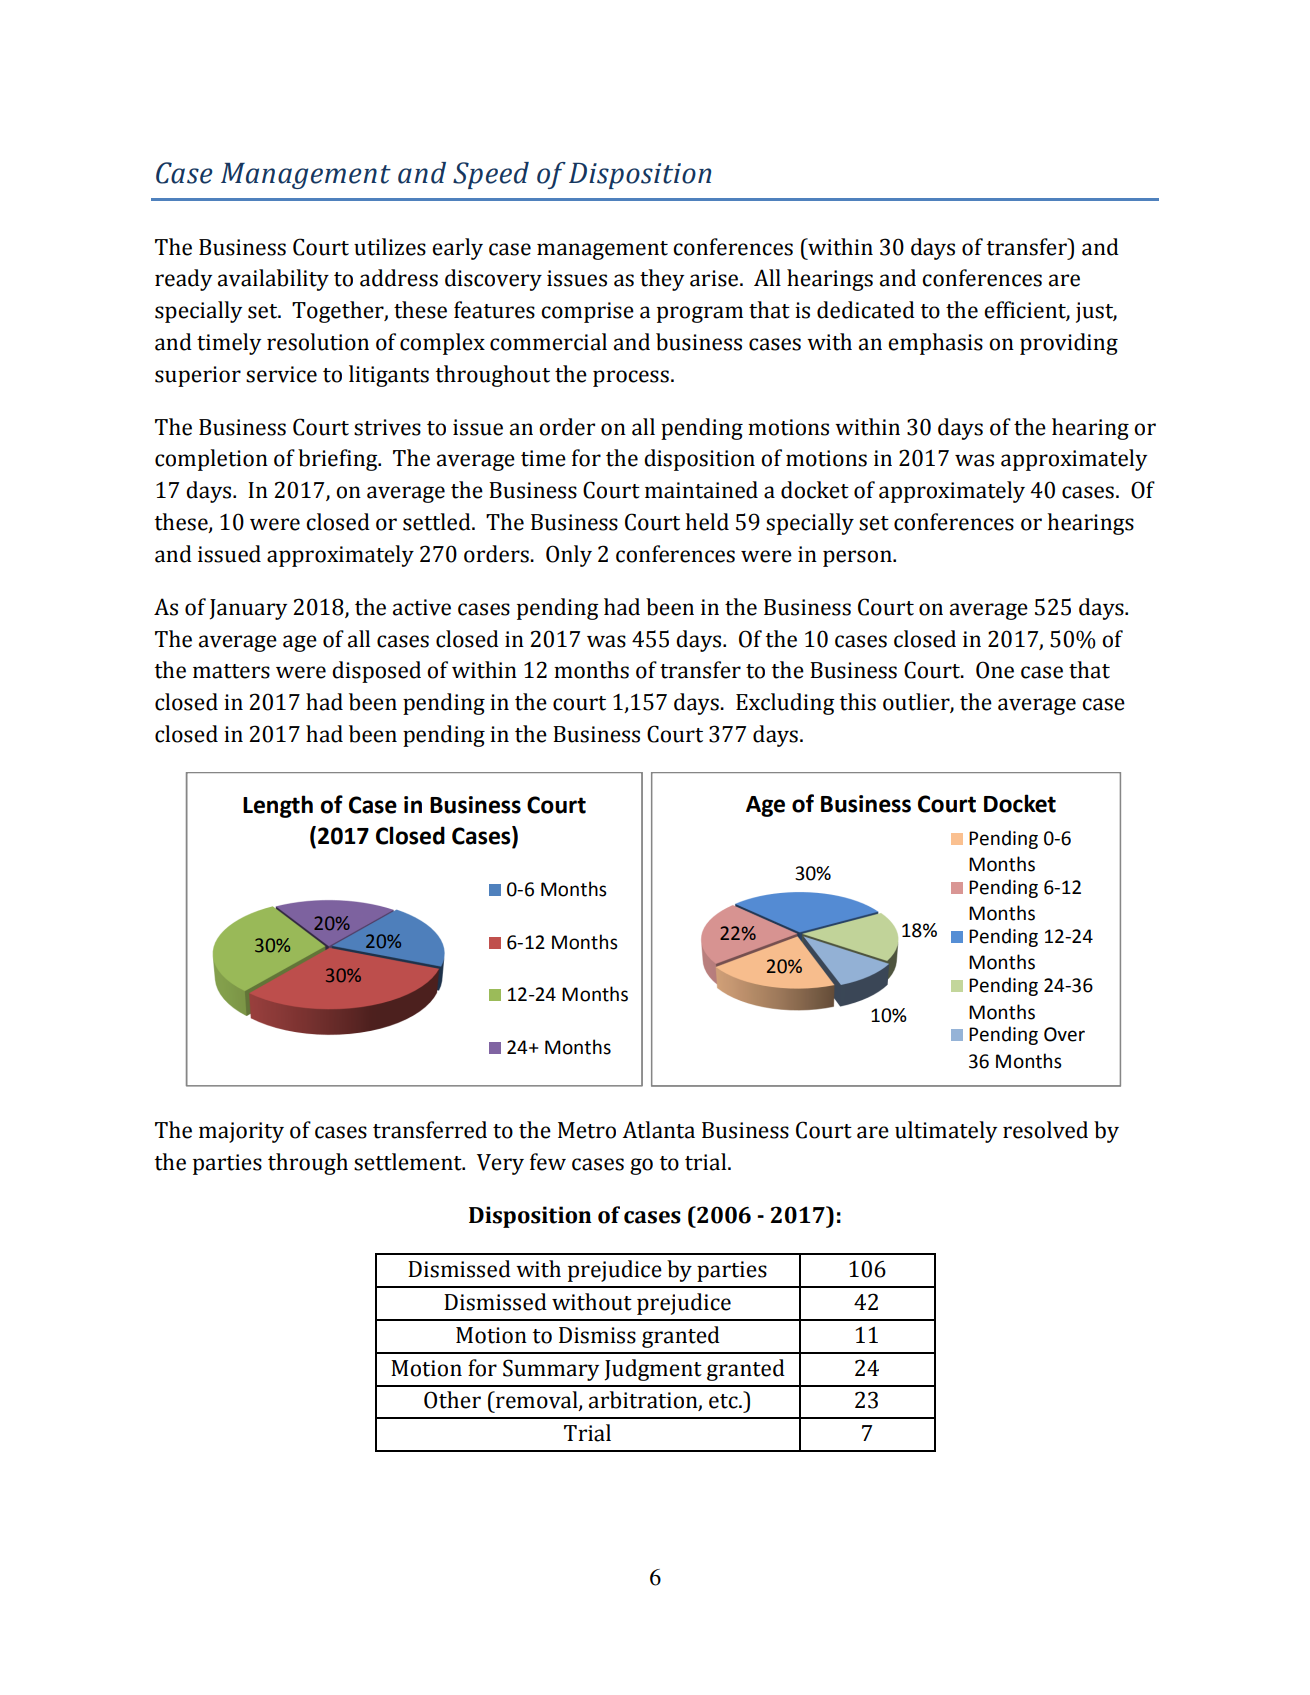  What do you see at coordinates (858, 558) in the screenshot?
I see `person` at bounding box center [858, 558].
